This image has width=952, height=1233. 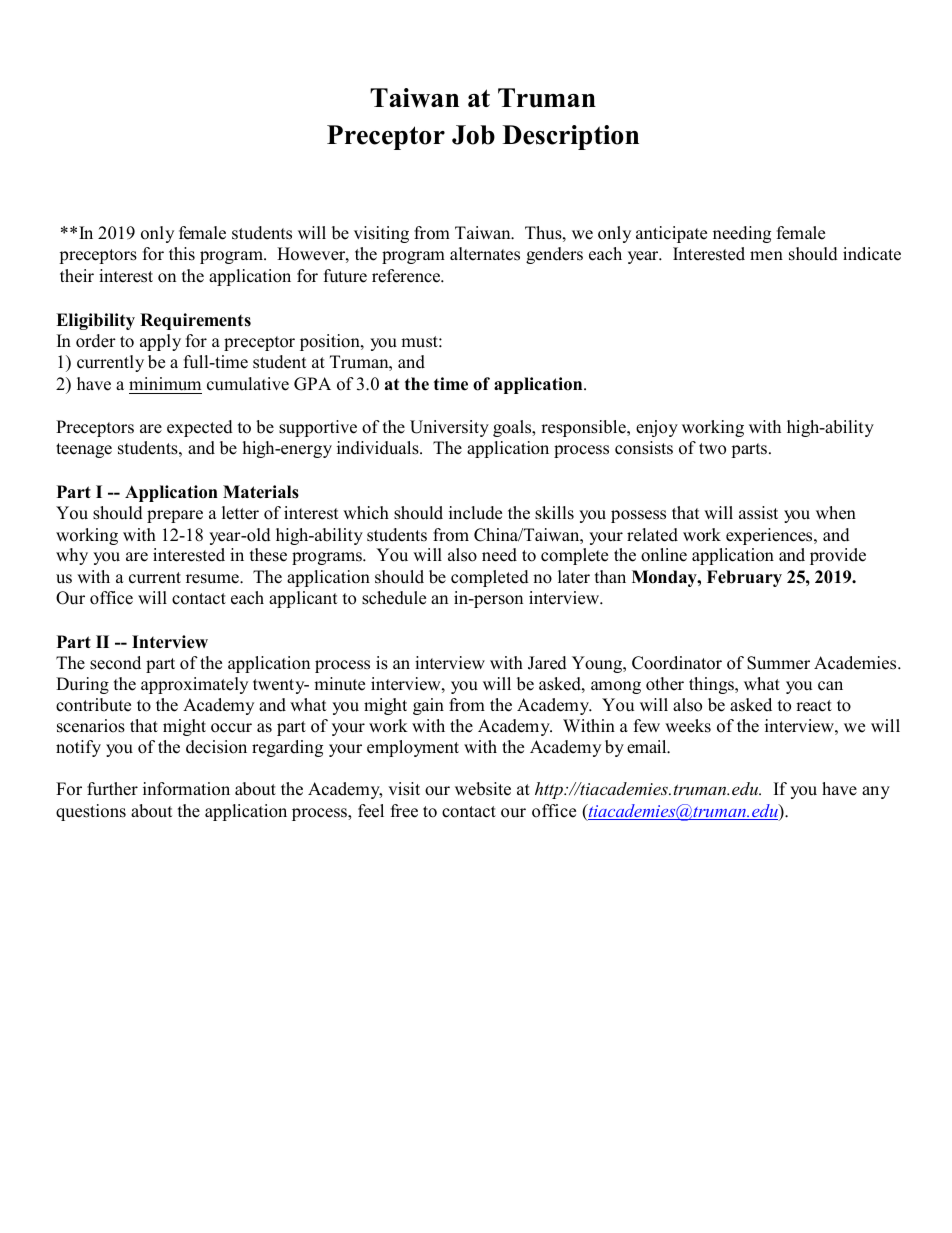 I want to click on Description, so click(x=570, y=137).
